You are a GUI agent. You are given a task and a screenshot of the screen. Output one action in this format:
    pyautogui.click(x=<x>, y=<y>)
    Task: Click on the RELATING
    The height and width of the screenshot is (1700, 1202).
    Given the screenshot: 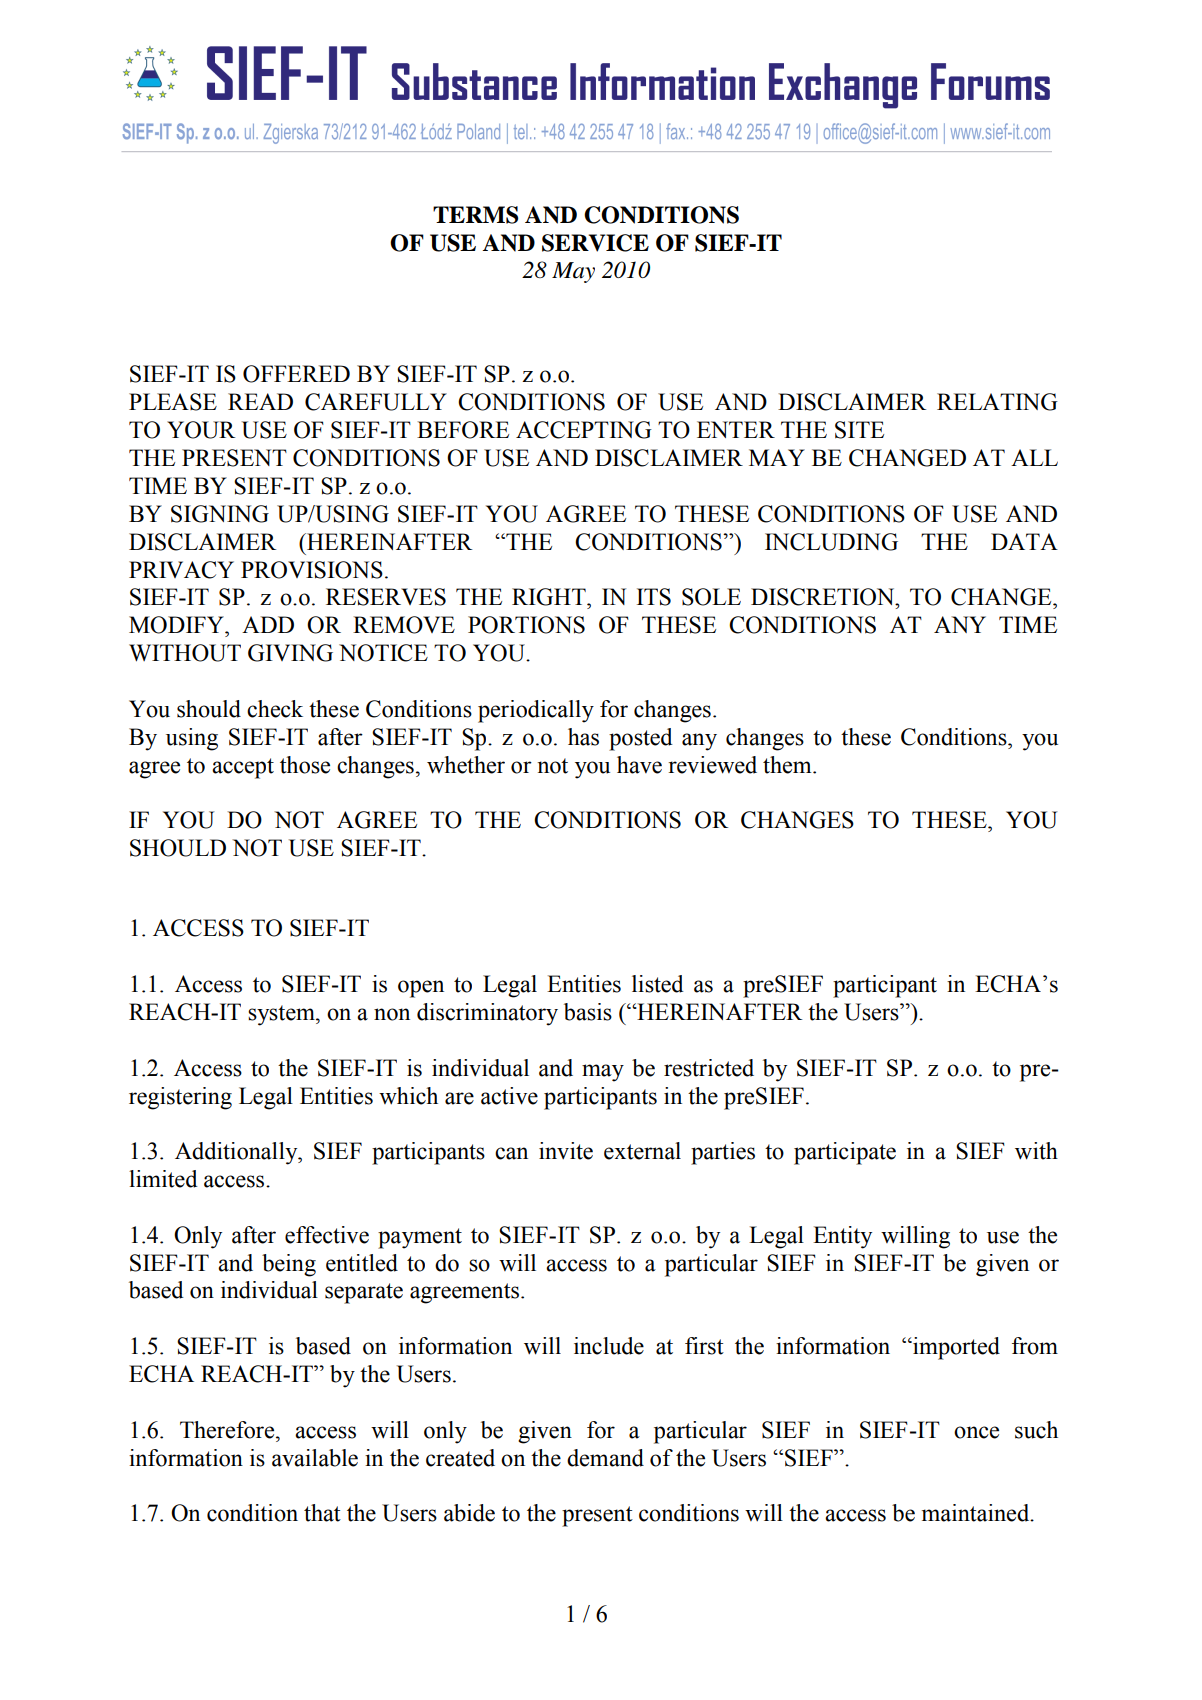 What is the action you would take?
    pyautogui.click(x=997, y=402)
